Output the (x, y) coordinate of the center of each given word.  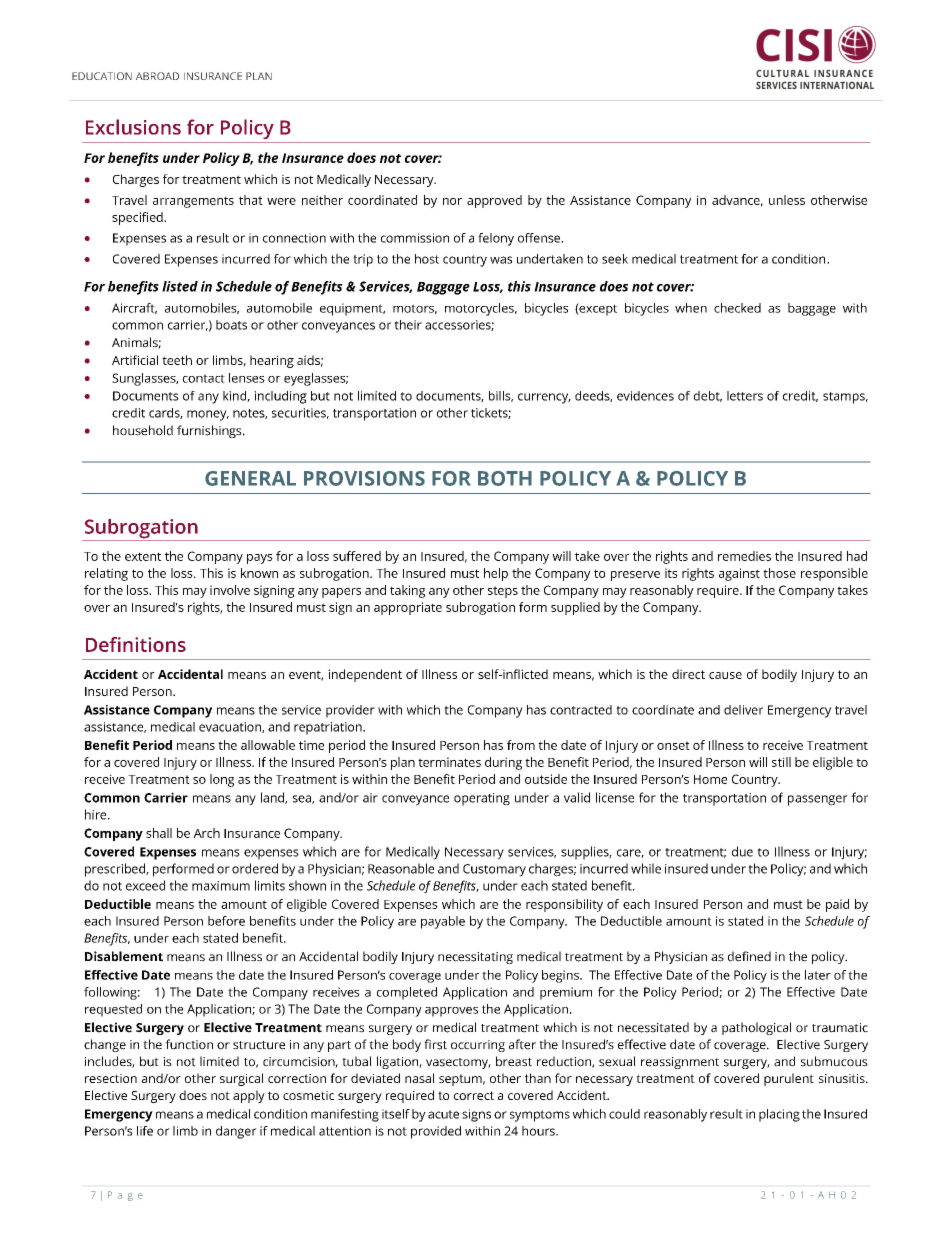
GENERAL (250, 478)
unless (787, 200)
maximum (221, 886)
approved (494, 201)
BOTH (505, 478)
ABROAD (157, 76)
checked (737, 308)
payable (443, 922)
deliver (743, 710)
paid (837, 905)
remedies (744, 556)
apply (249, 1096)
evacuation (231, 727)
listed (180, 286)
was (501, 260)
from (521, 745)
